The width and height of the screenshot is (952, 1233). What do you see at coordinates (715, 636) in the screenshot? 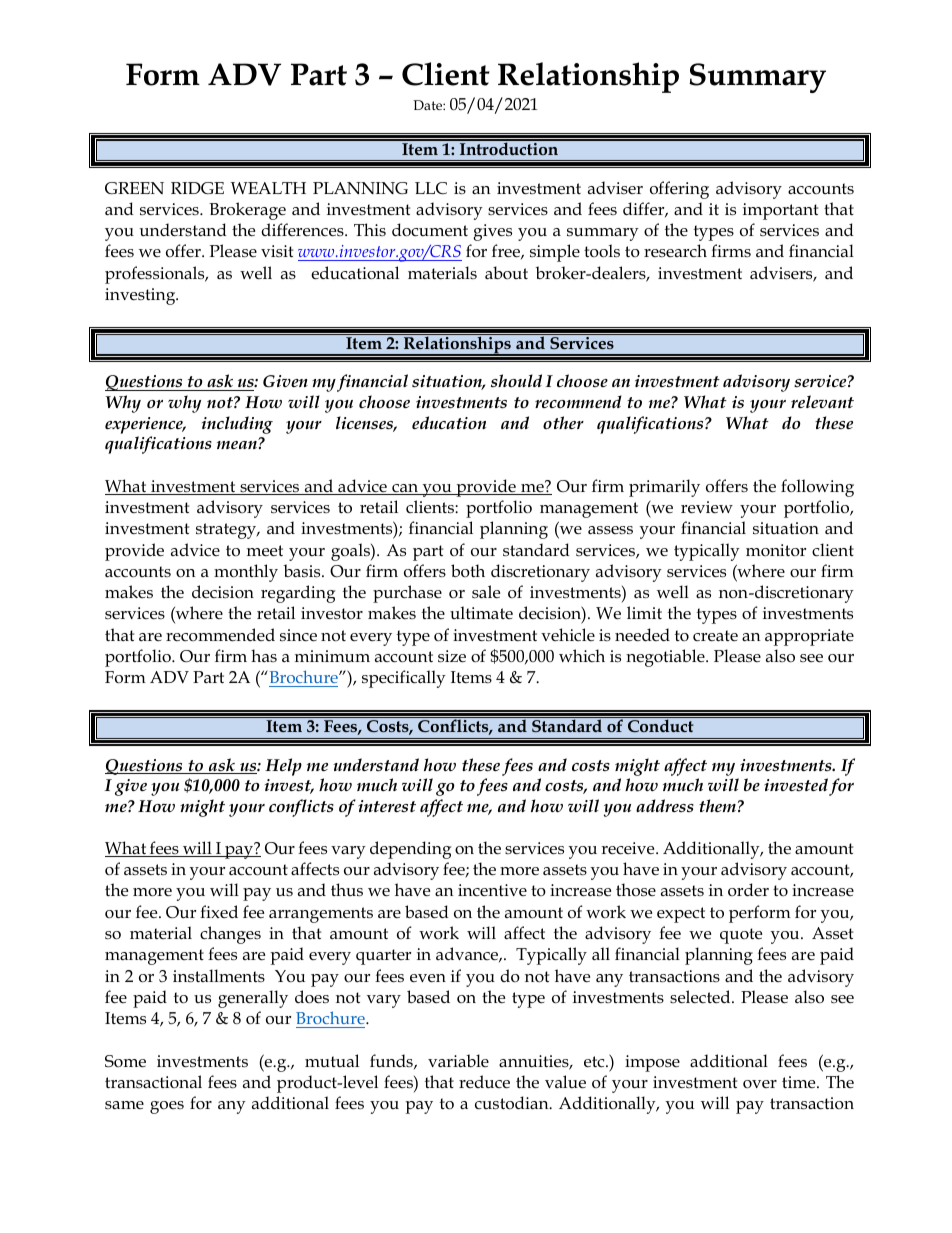
I see `create` at bounding box center [715, 636].
